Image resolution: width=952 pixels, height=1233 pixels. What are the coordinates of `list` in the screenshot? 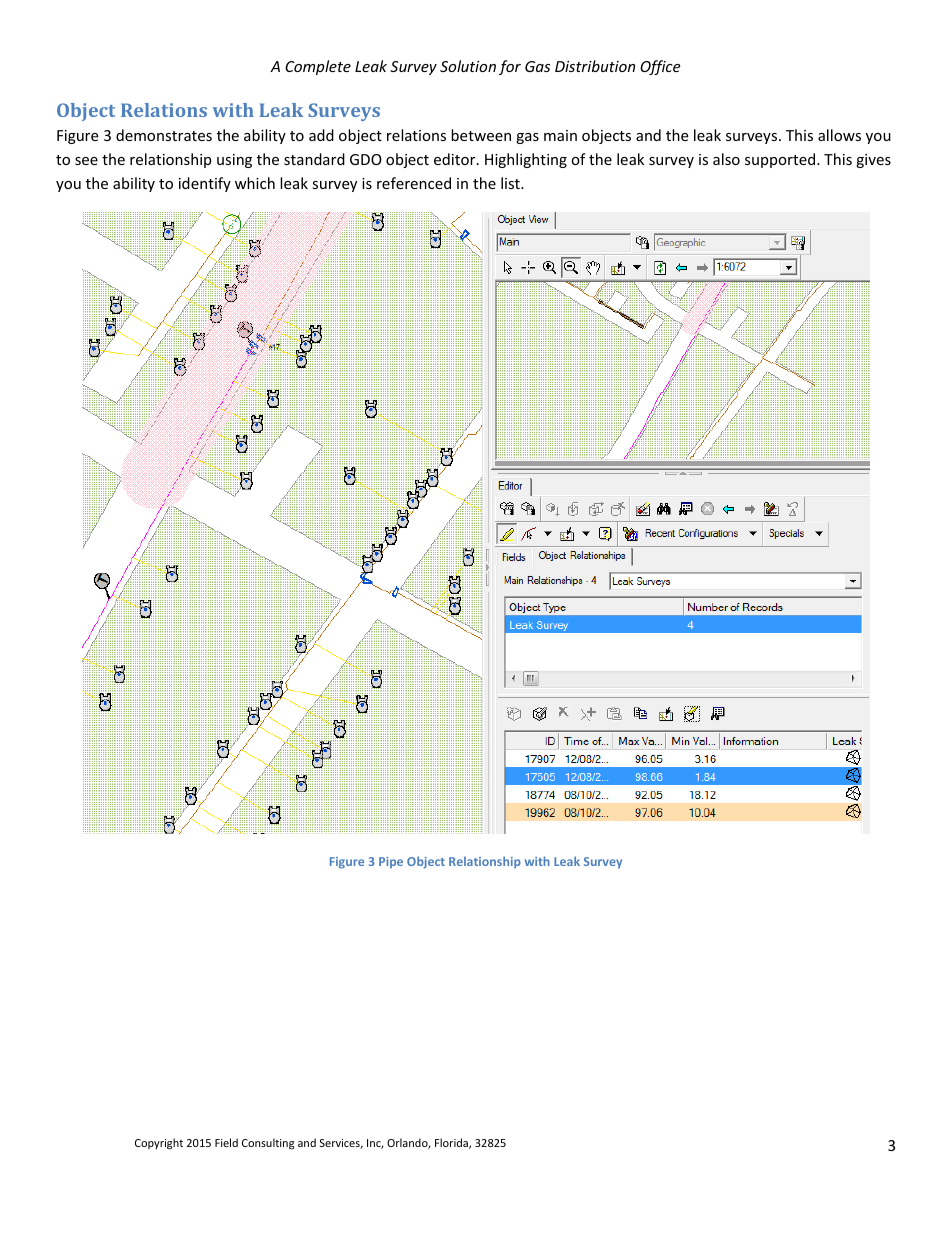 It's located at (511, 183).
